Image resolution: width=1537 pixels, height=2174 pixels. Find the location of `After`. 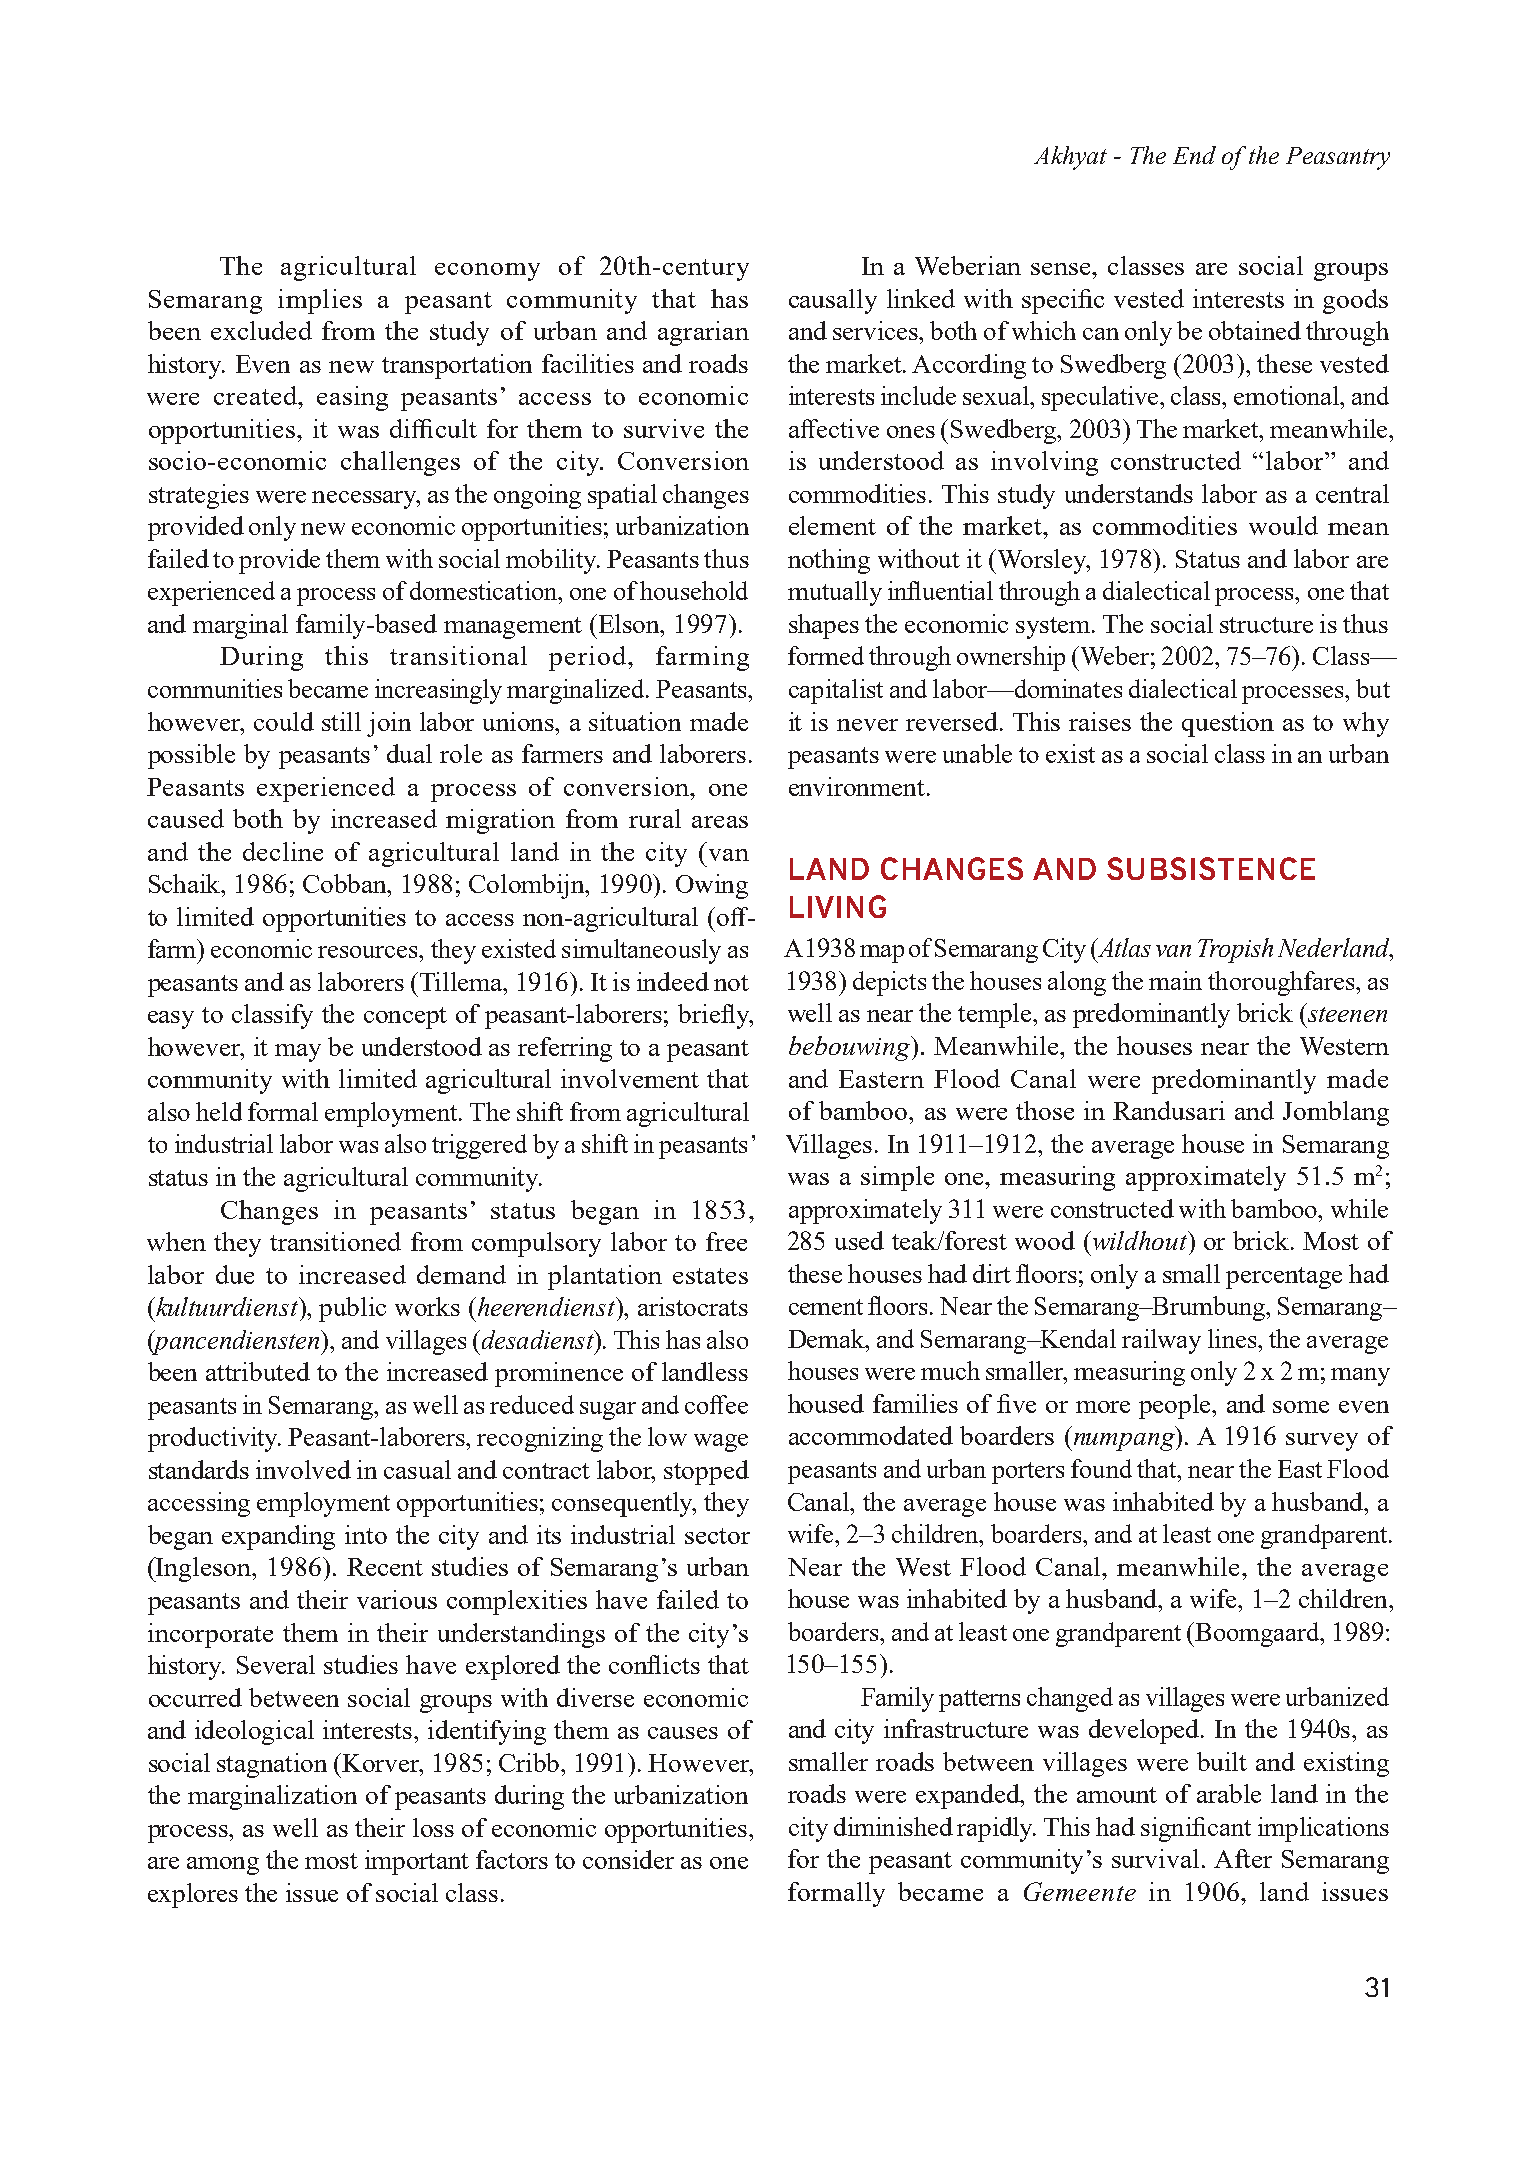

After is located at coordinates (1243, 1858).
